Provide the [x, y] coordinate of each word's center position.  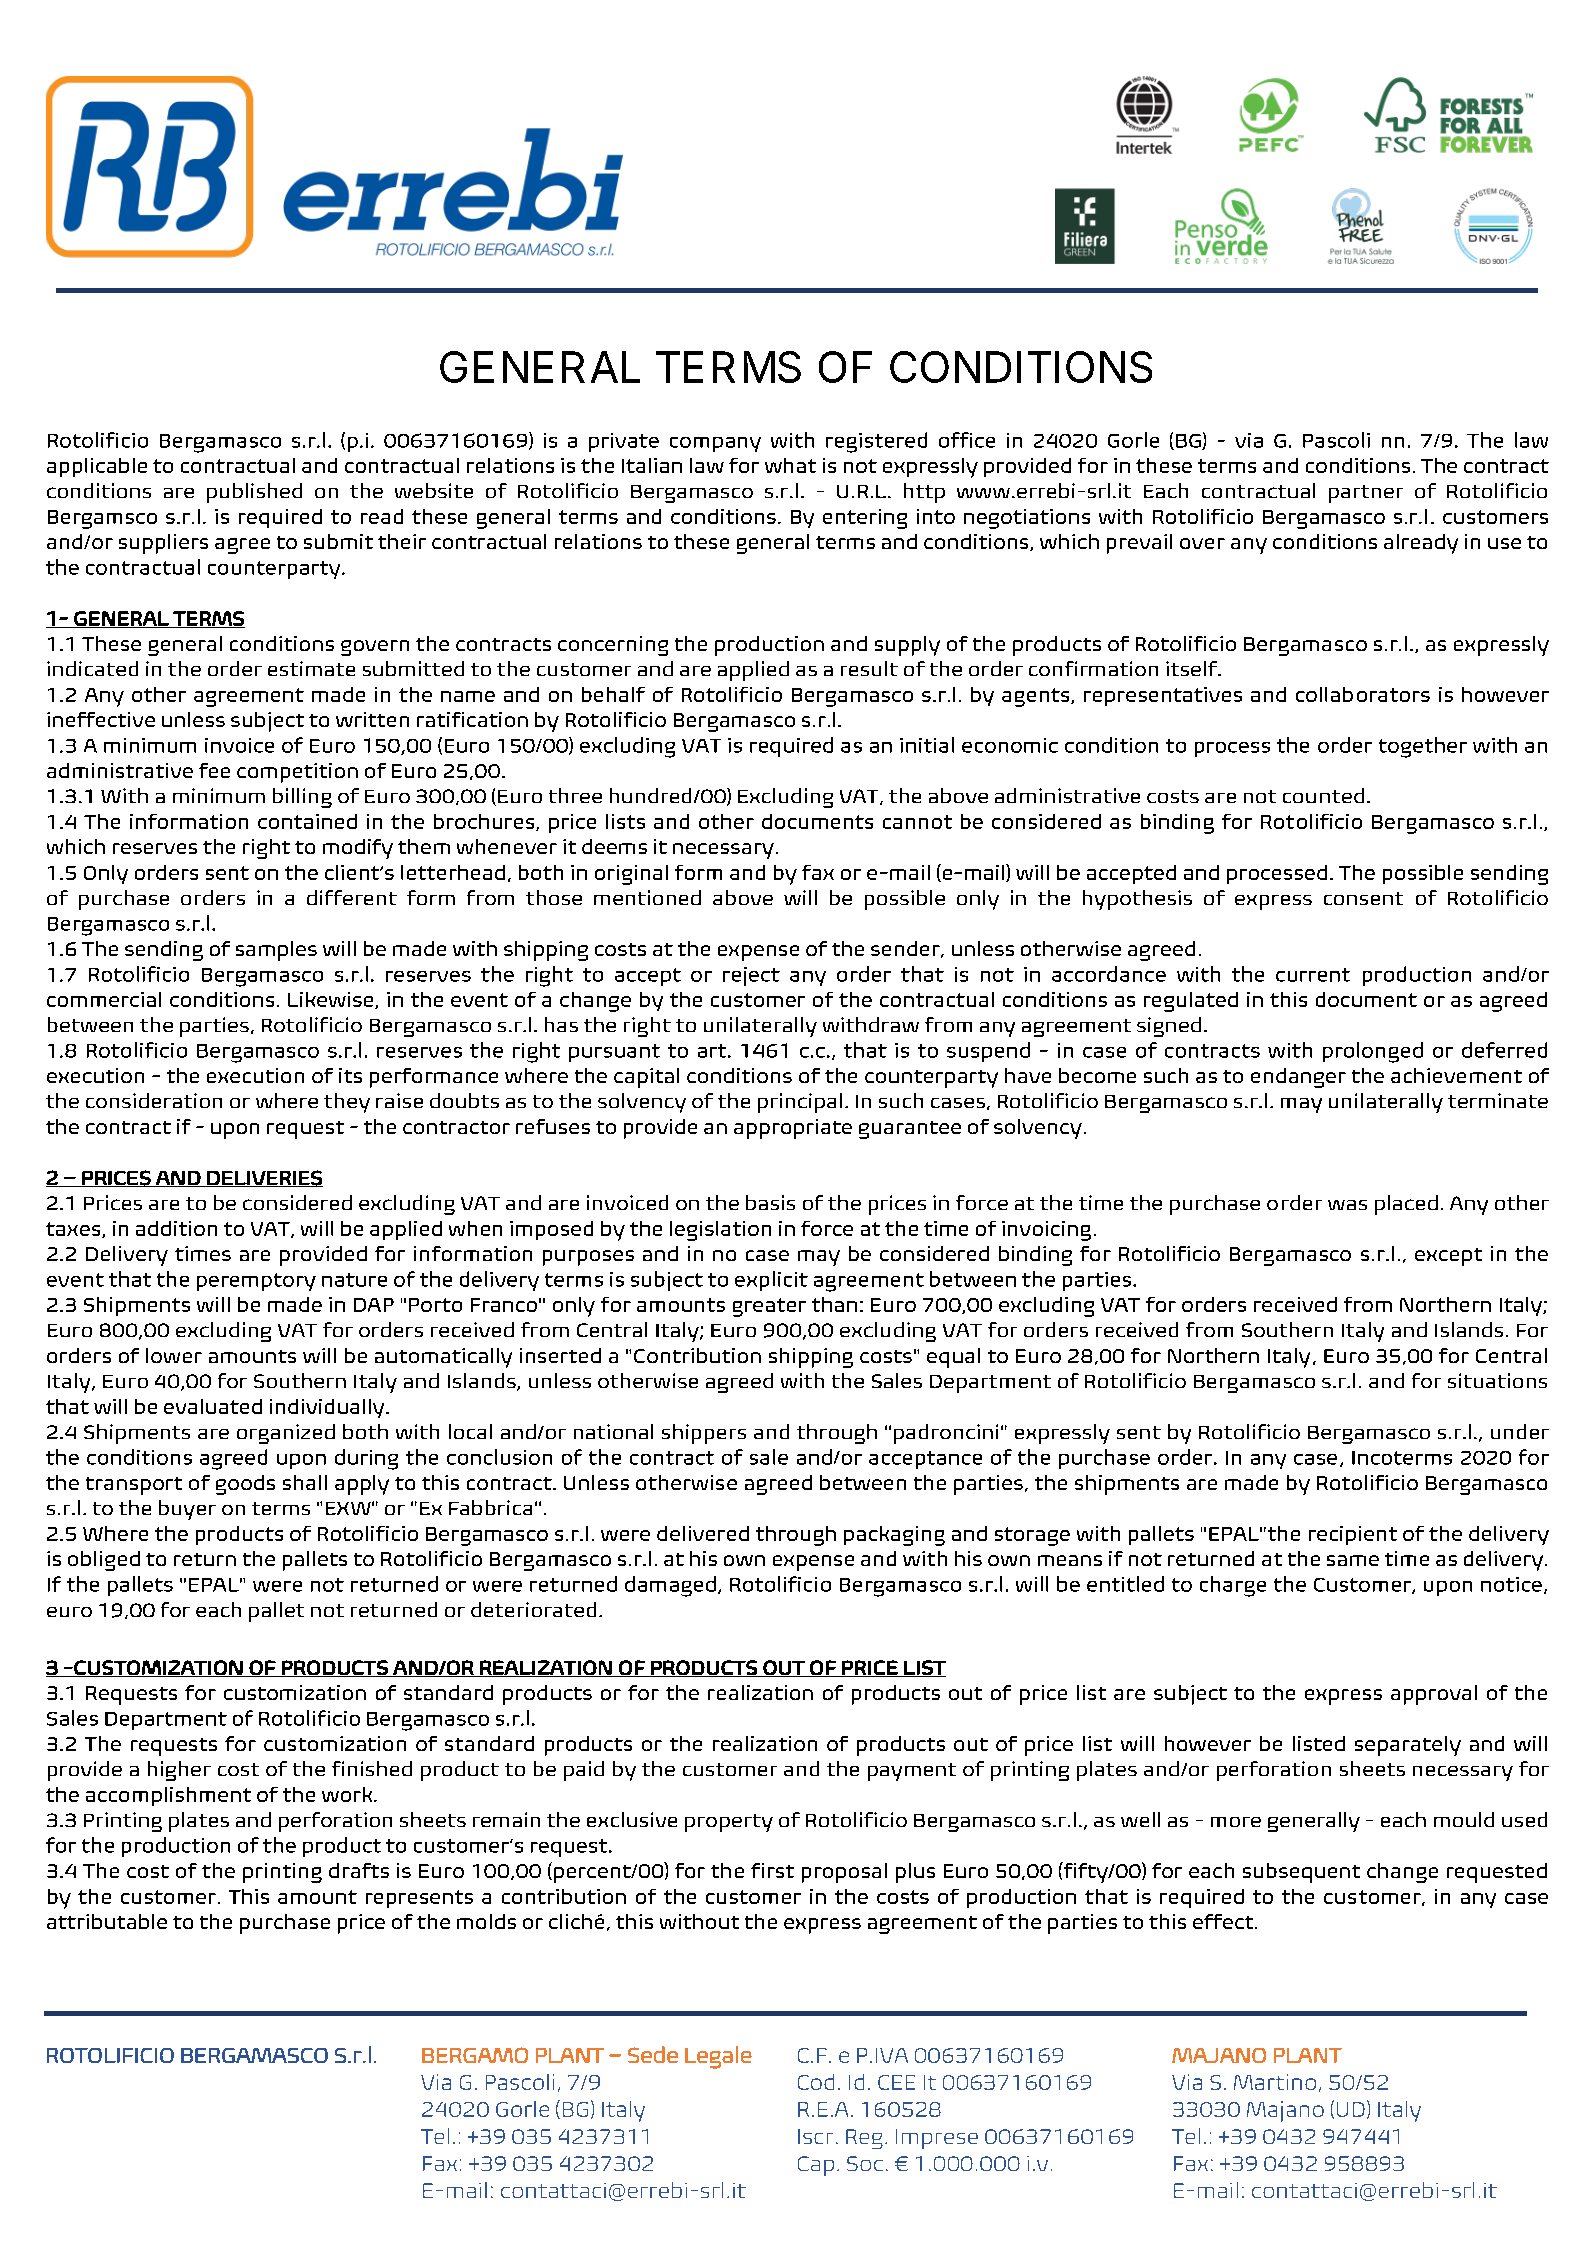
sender [906, 949]
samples [276, 951]
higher [179, 1771]
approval [1434, 1695]
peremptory [256, 1282]
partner [1366, 494]
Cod [816, 2082]
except [1448, 1257]
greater [769, 1307]
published [254, 493]
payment [912, 1772]
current [1313, 975]
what [790, 465]
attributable [107, 1921]
